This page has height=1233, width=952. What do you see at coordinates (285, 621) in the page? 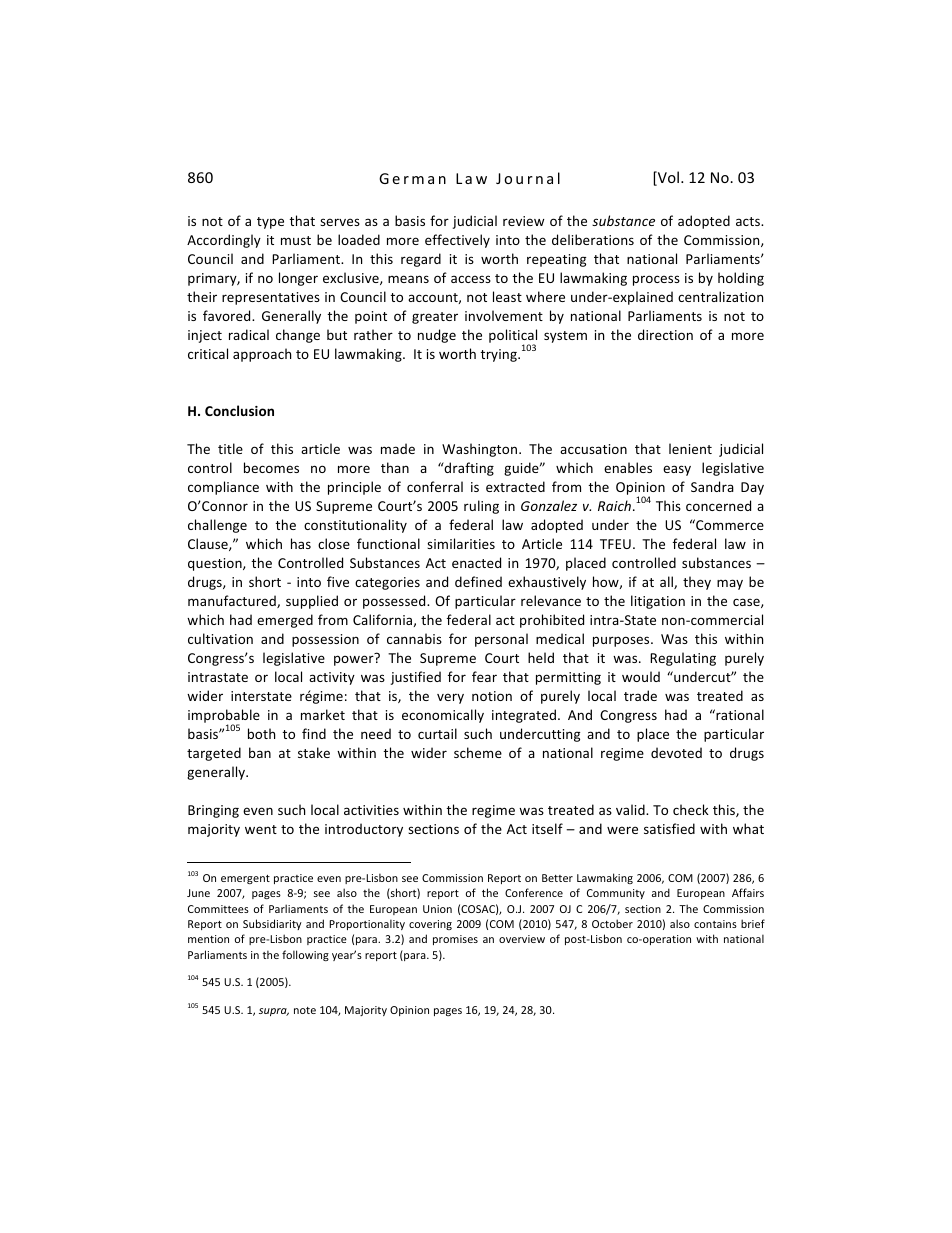
I see `emerged` at bounding box center [285, 621].
